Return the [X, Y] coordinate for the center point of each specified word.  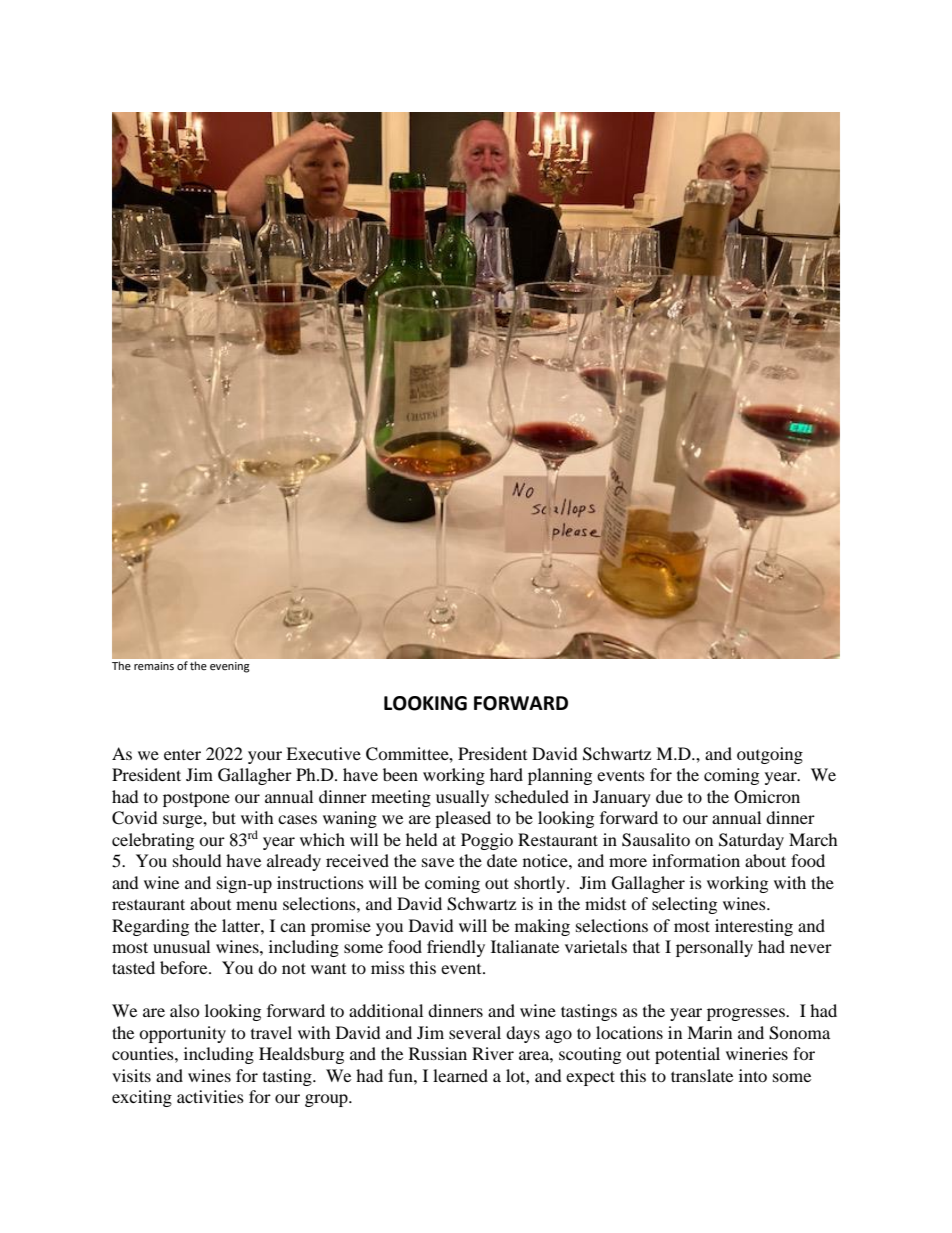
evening [230, 667]
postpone [196, 799]
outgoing [770, 755]
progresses [747, 1014]
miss [388, 967]
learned [460, 1075]
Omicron [767, 797]
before [185, 967]
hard [506, 774]
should [197, 860]
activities [210, 1096]
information [696, 860]
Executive [323, 753]
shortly [541, 884]
